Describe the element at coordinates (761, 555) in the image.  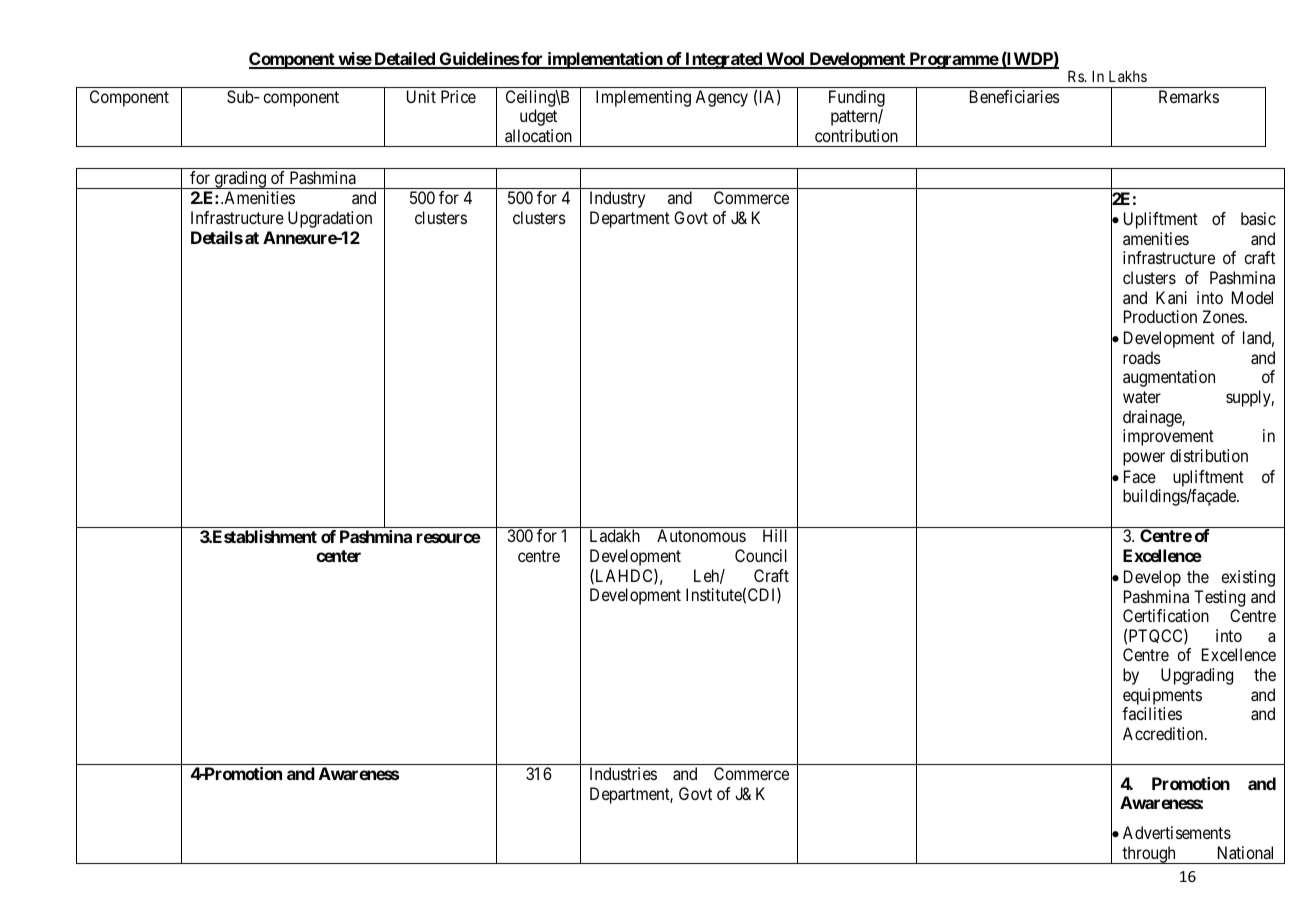
I see `Council` at that location.
